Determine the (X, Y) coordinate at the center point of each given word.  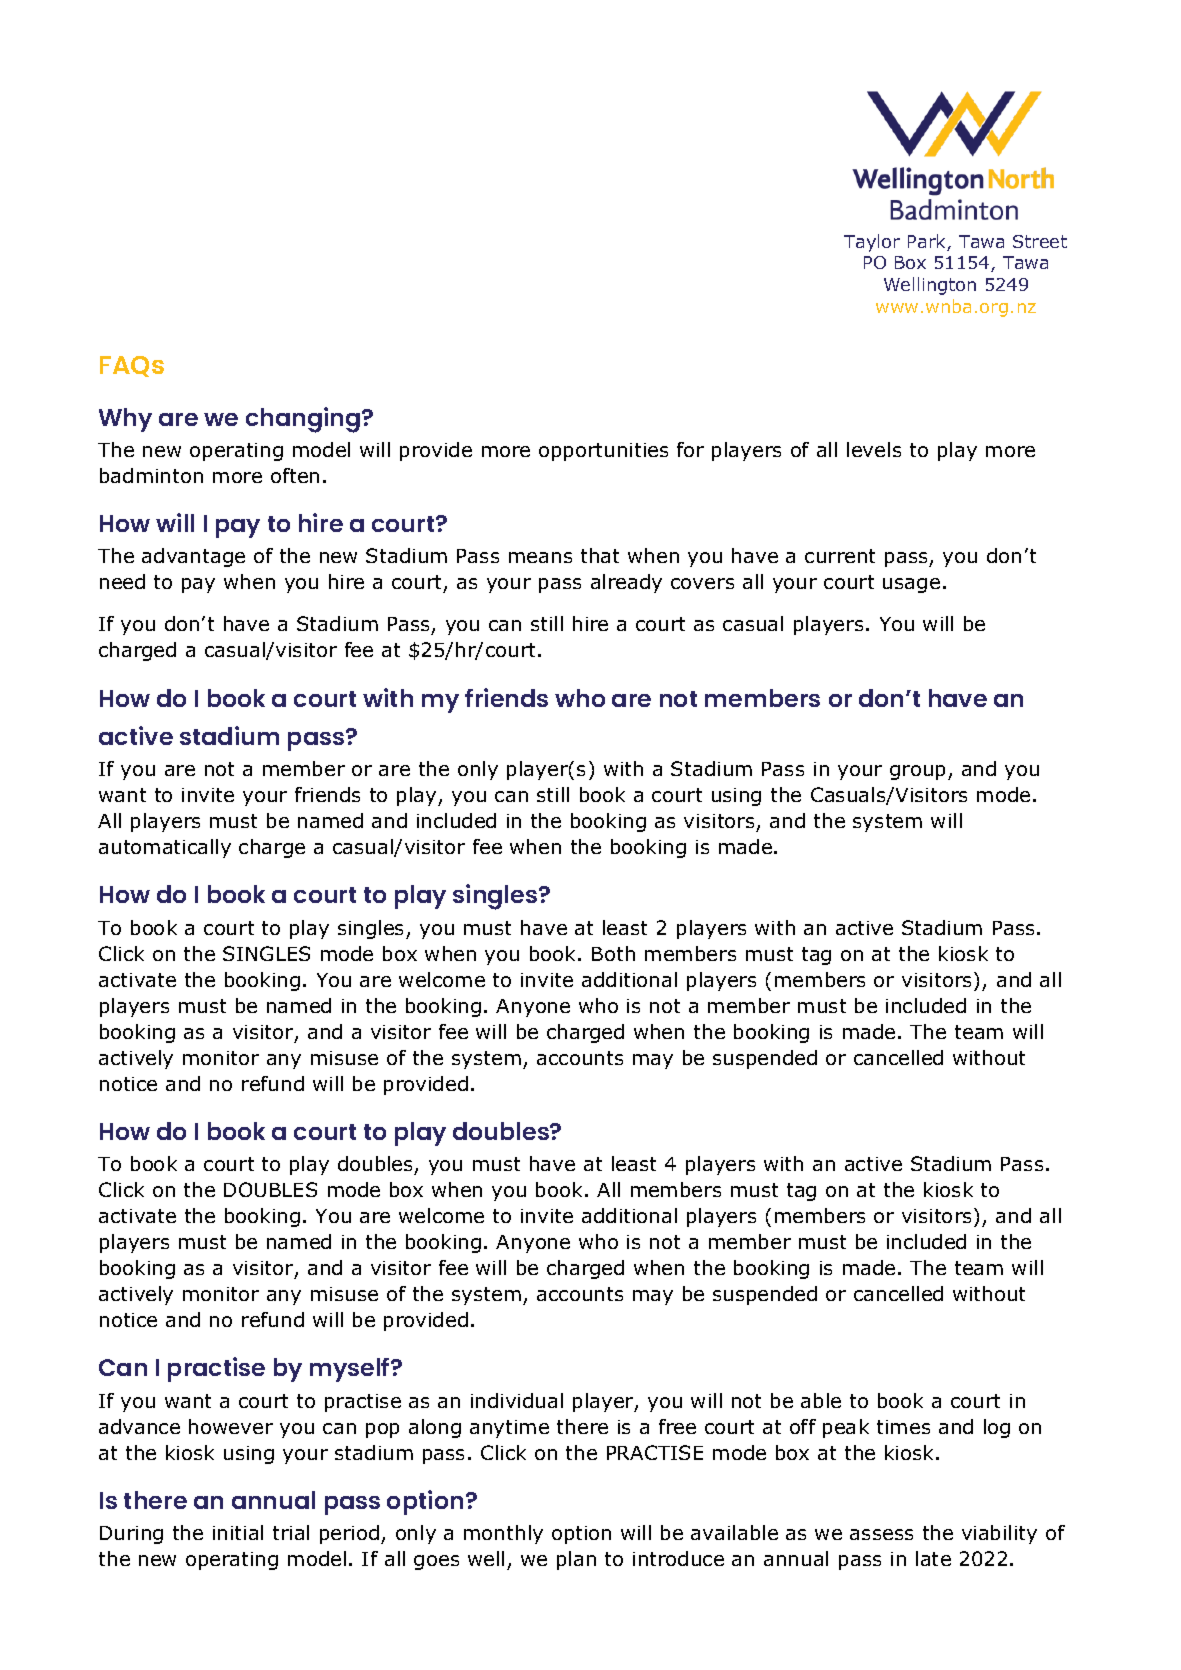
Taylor (872, 243)
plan (576, 1560)
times (903, 1427)
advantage (193, 557)
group (917, 772)
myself (351, 1370)
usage (911, 585)
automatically (165, 848)
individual (517, 1400)
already (626, 583)
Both (613, 953)
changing (304, 420)
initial (238, 1532)
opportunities (603, 452)
